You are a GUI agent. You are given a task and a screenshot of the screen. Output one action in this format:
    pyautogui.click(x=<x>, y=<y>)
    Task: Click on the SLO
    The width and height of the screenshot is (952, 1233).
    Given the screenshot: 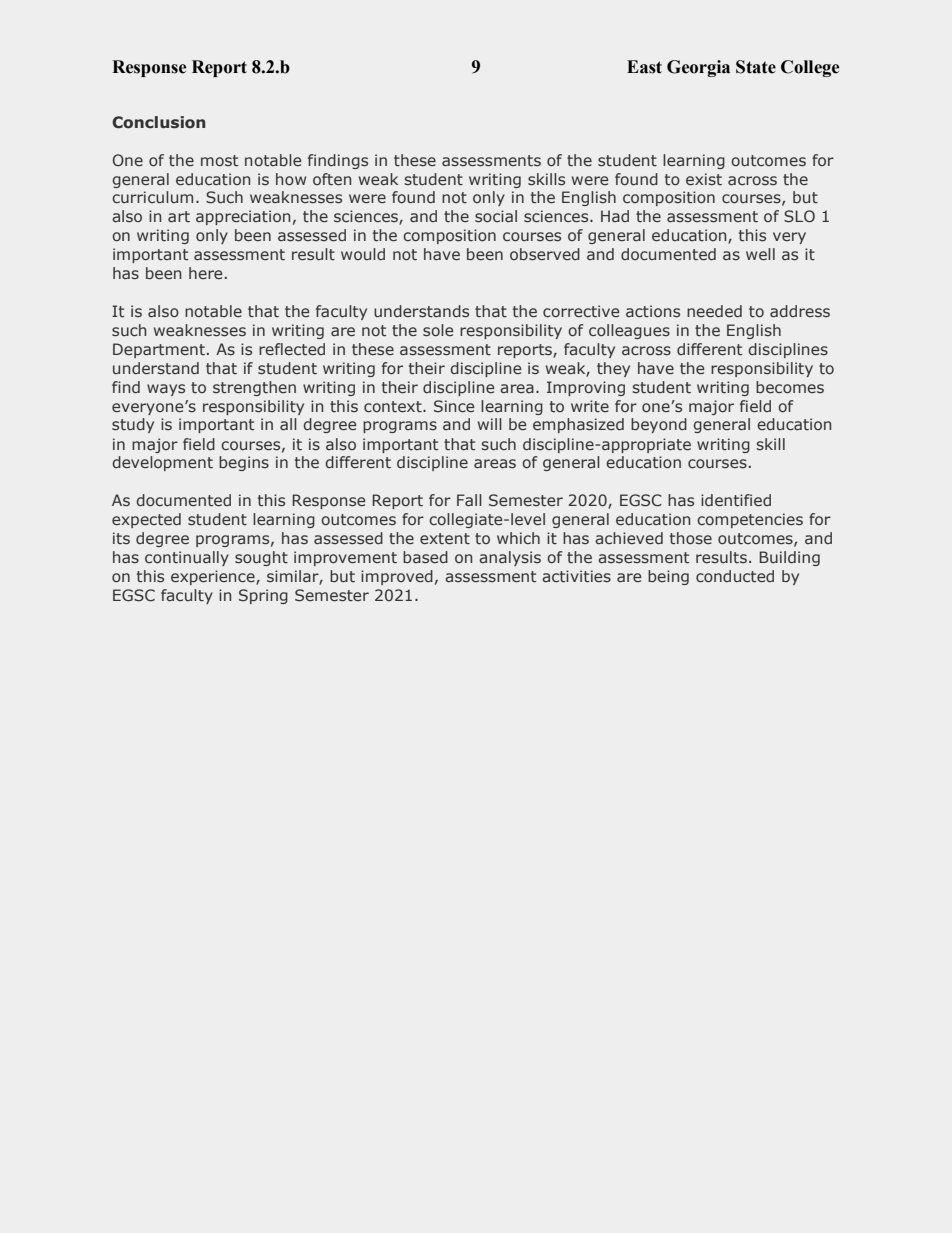 What is the action you would take?
    pyautogui.click(x=799, y=216)
